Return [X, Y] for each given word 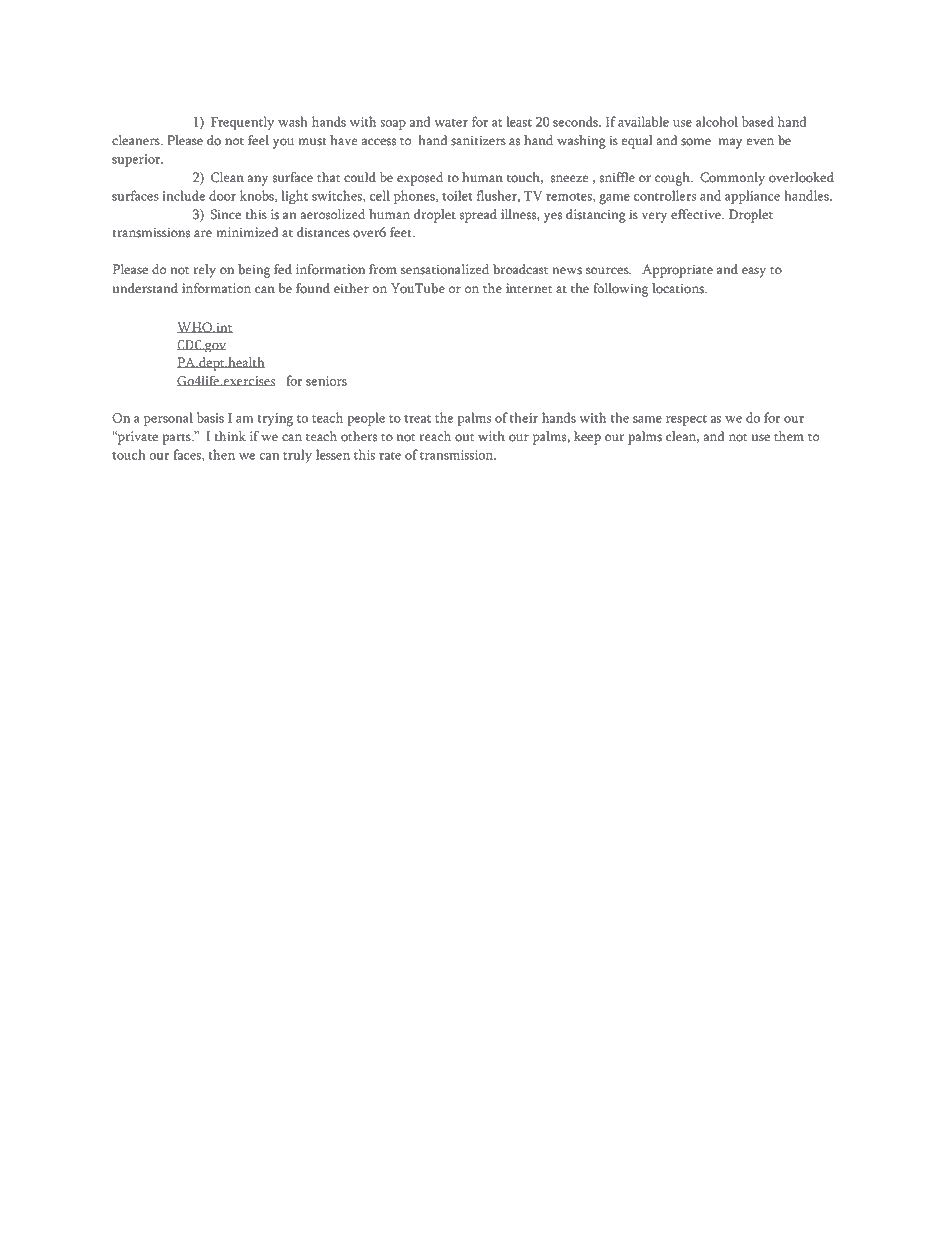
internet [529, 288]
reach [435, 436]
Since [226, 214]
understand [145, 288]
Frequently [242, 123]
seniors [326, 381]
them [789, 436]
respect [686, 420]
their [524, 417]
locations [679, 288]
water [451, 123]
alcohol [717, 121]
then [222, 454]
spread [478, 216]
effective [697, 214]
